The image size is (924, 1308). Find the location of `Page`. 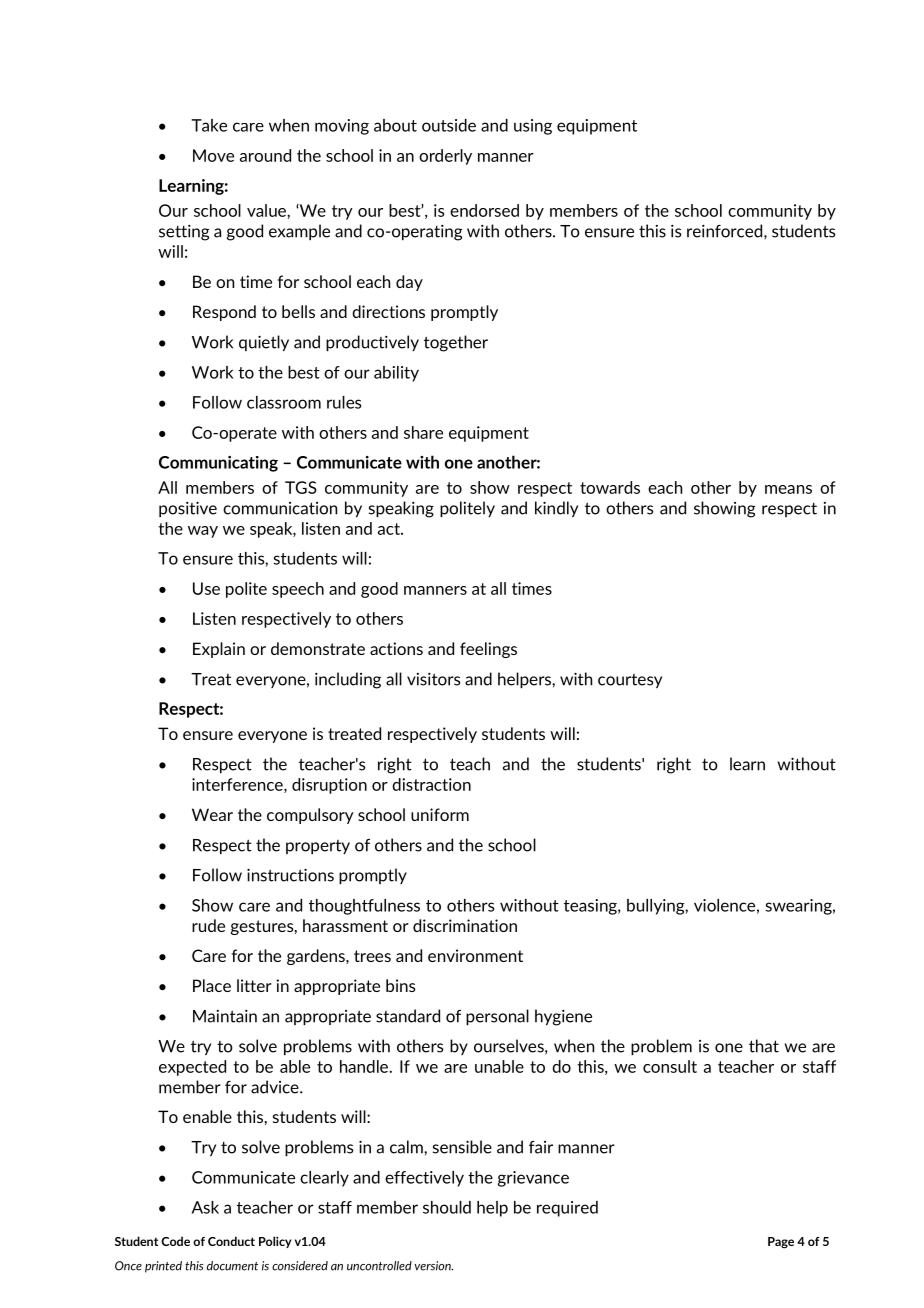

Page is located at coordinates (781, 1243).
